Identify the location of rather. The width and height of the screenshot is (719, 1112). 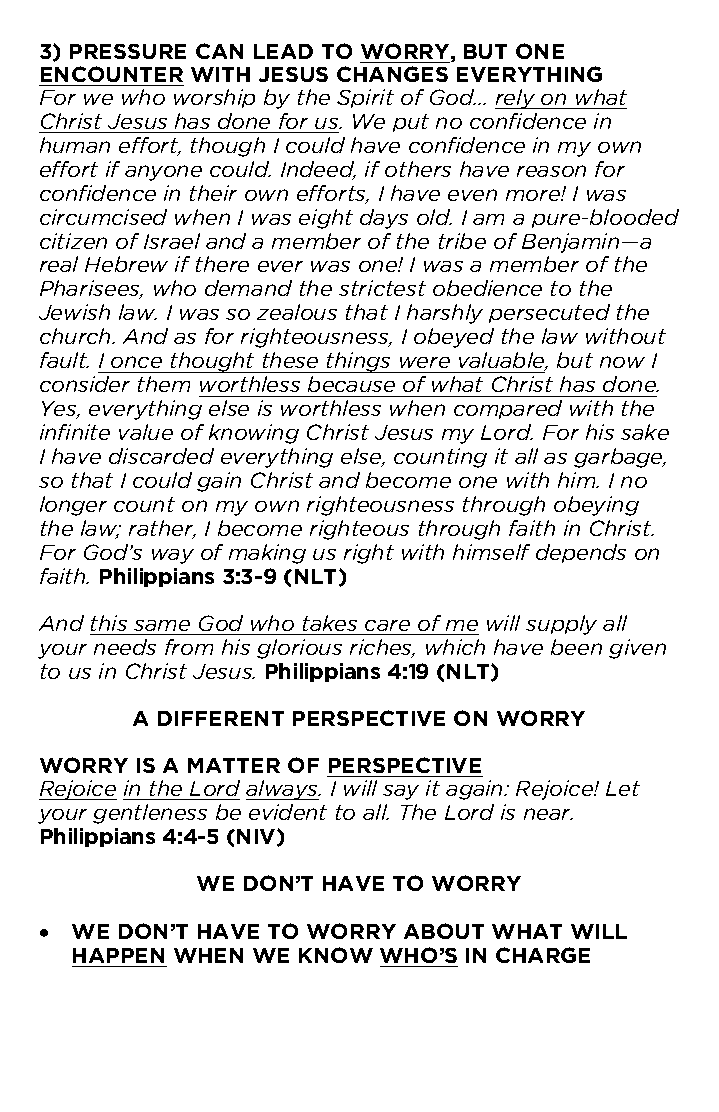
(162, 529).
